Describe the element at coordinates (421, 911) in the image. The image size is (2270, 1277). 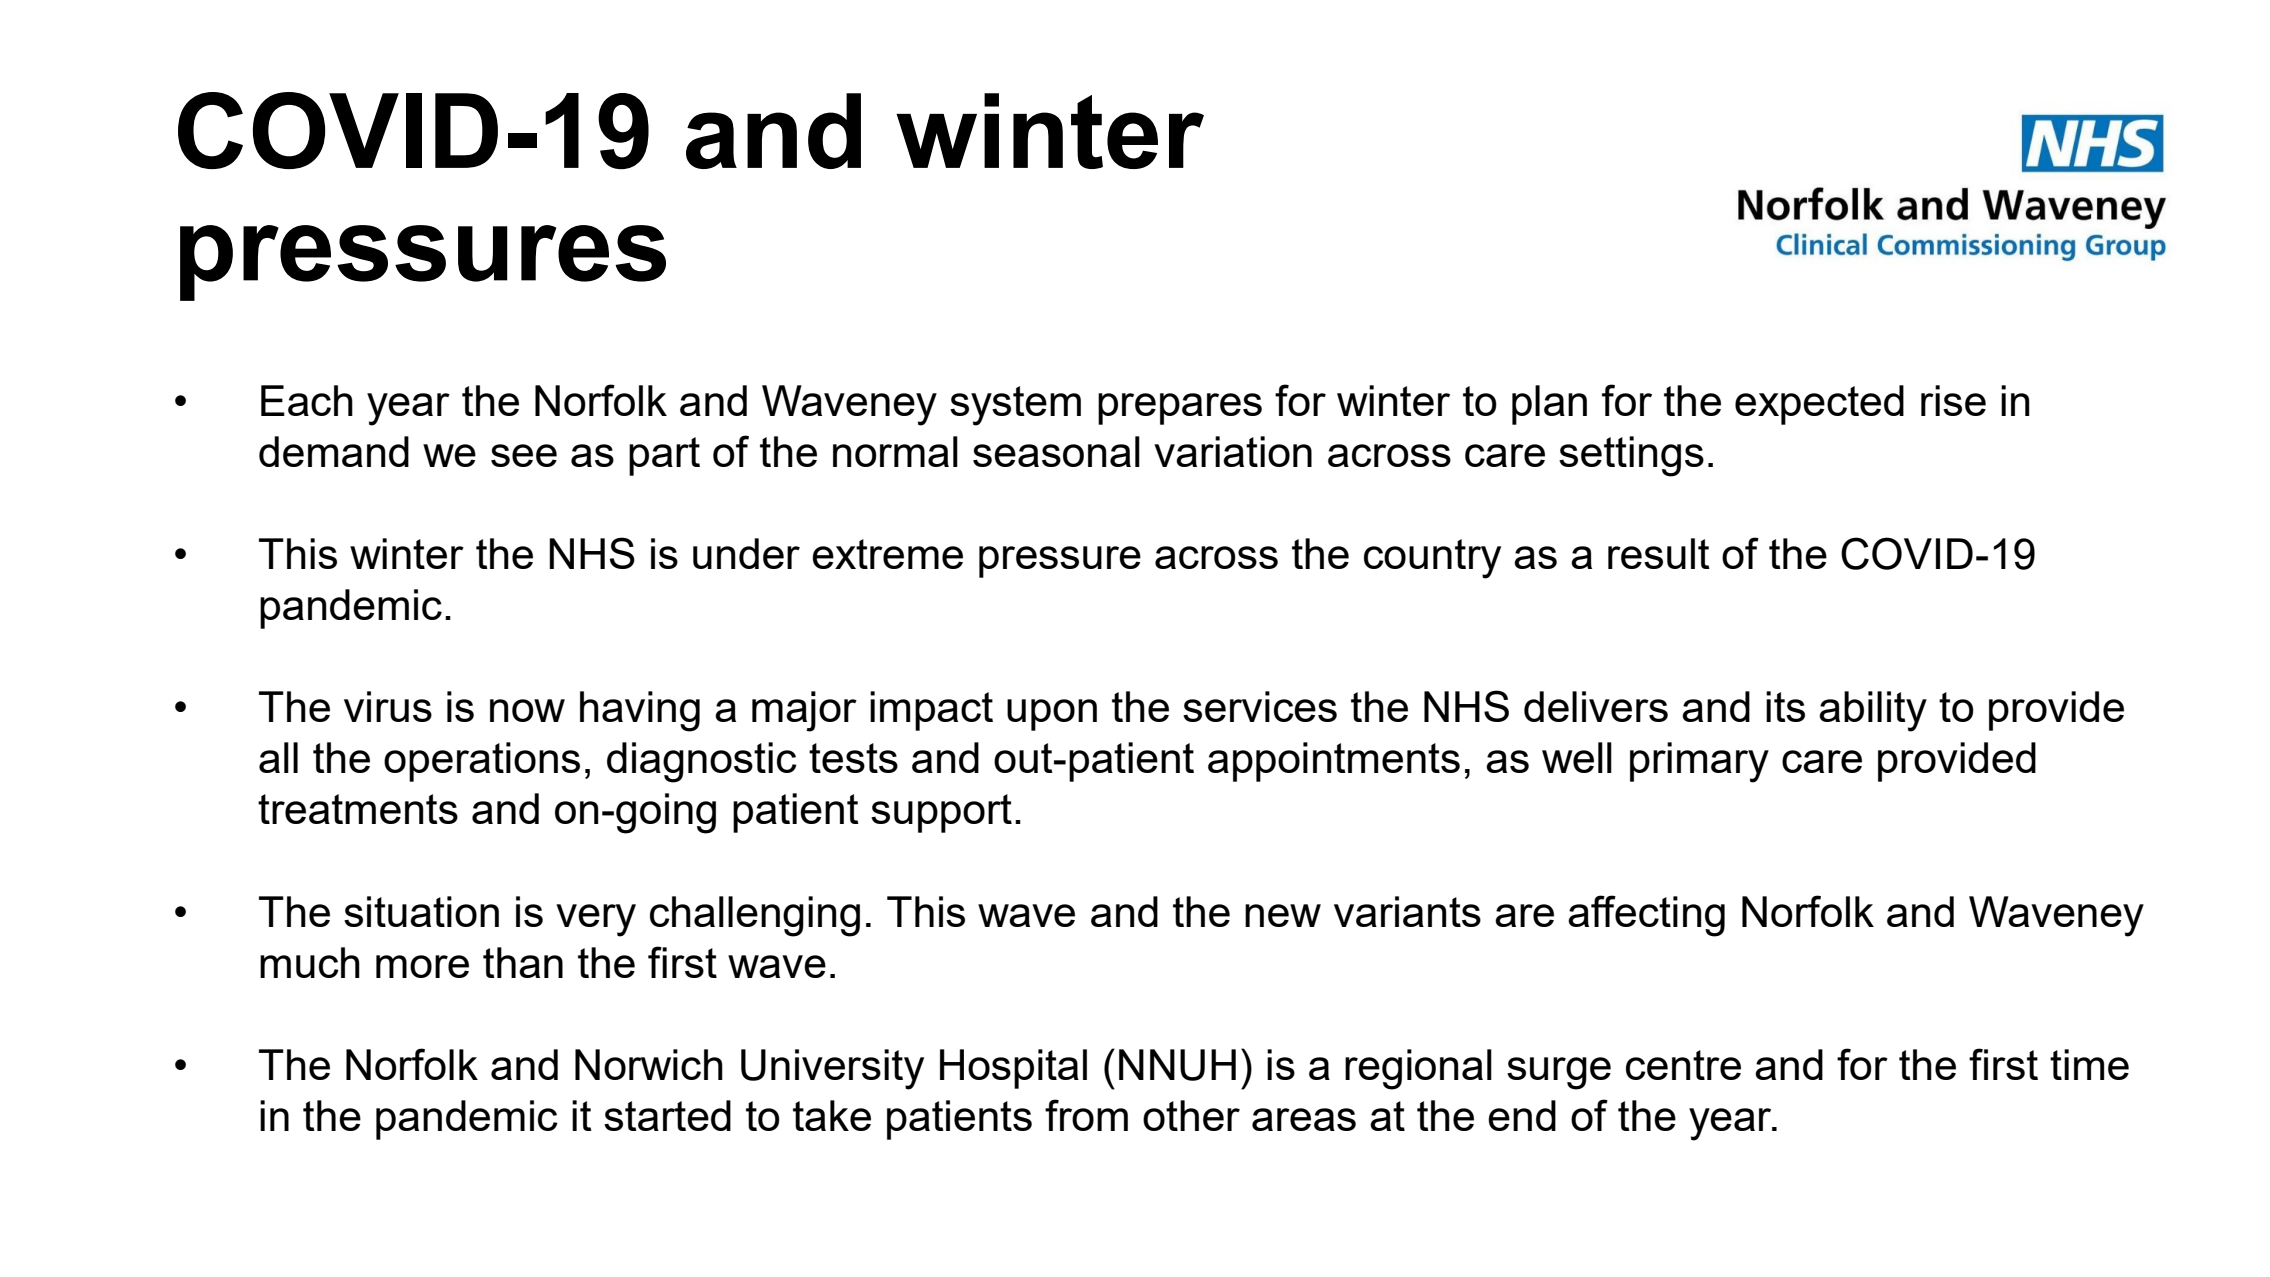
I see `situation` at that location.
